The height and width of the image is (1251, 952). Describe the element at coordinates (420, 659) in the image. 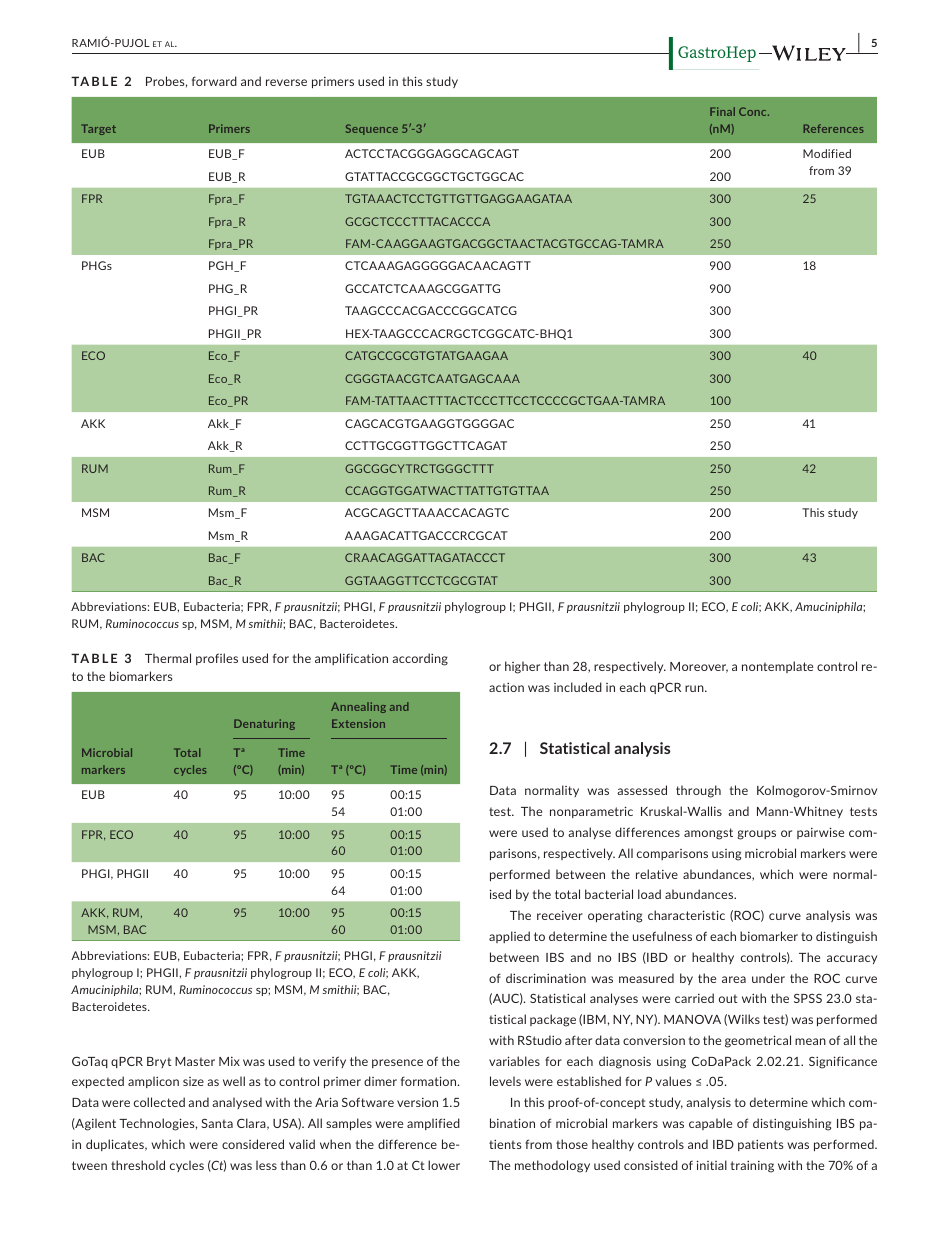

I see `according` at that location.
